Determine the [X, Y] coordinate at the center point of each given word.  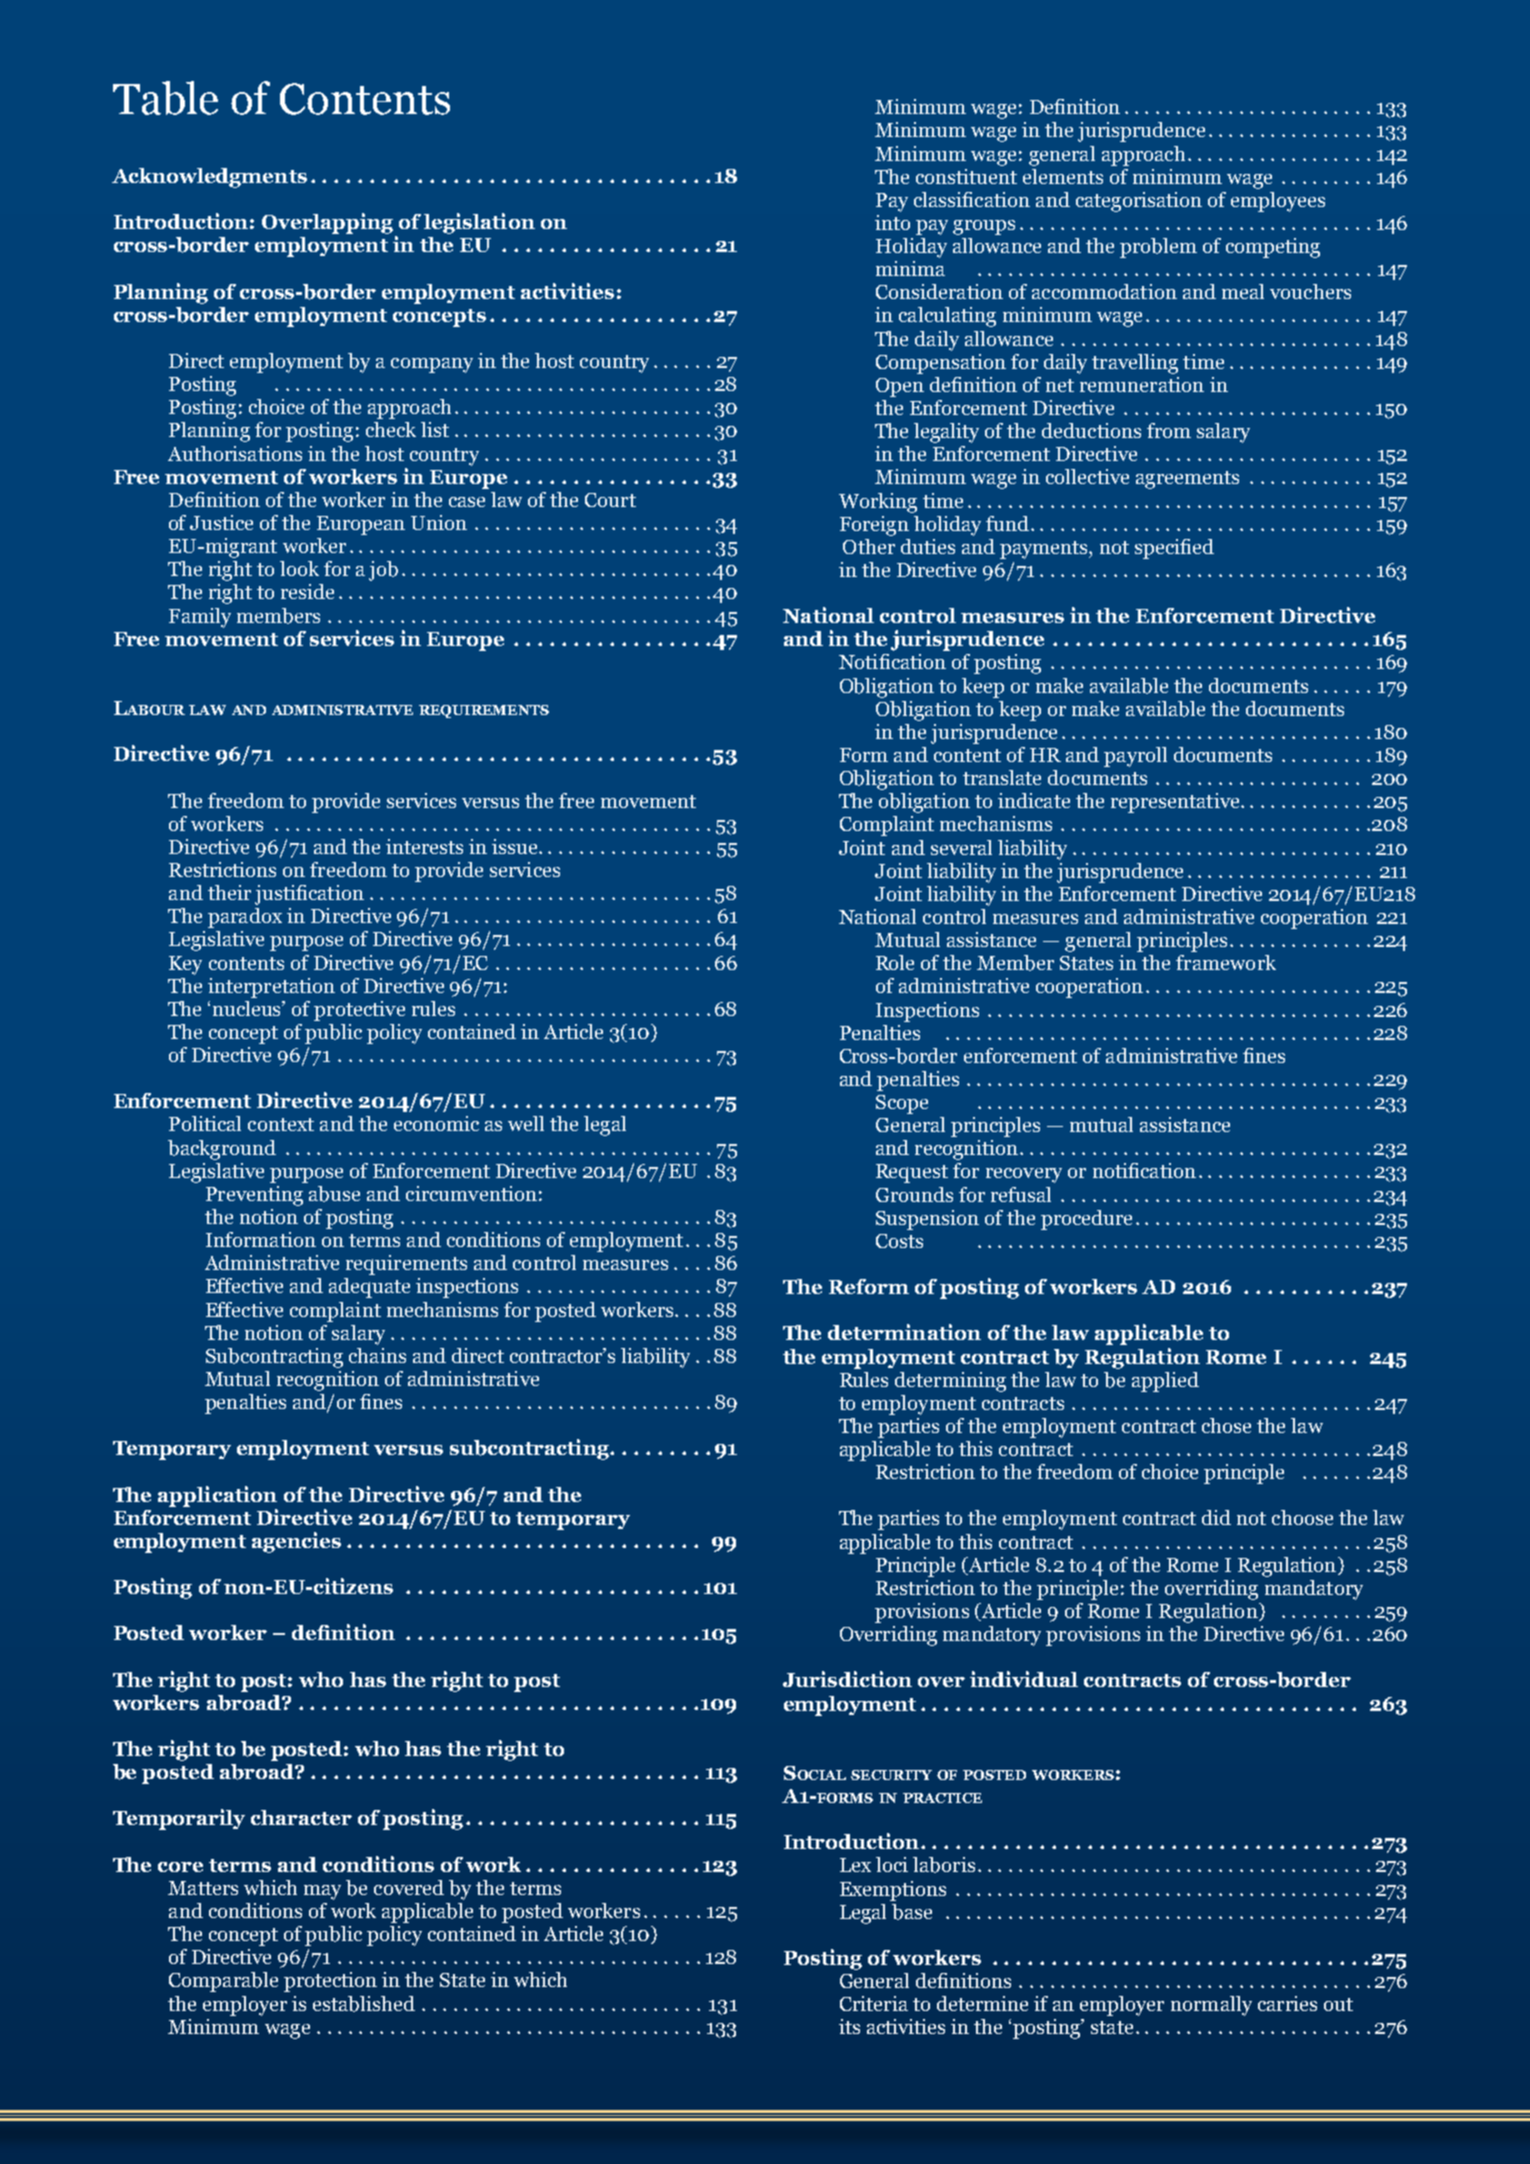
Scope [902, 1104]
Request [912, 1173]
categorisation [1139, 202]
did [1216, 1517]
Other [869, 546]
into [892, 222]
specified [1174, 549]
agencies [296, 1542]
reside [307, 591]
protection [330, 1982]
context [281, 1124]
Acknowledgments [209, 178]
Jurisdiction [847, 1679]
